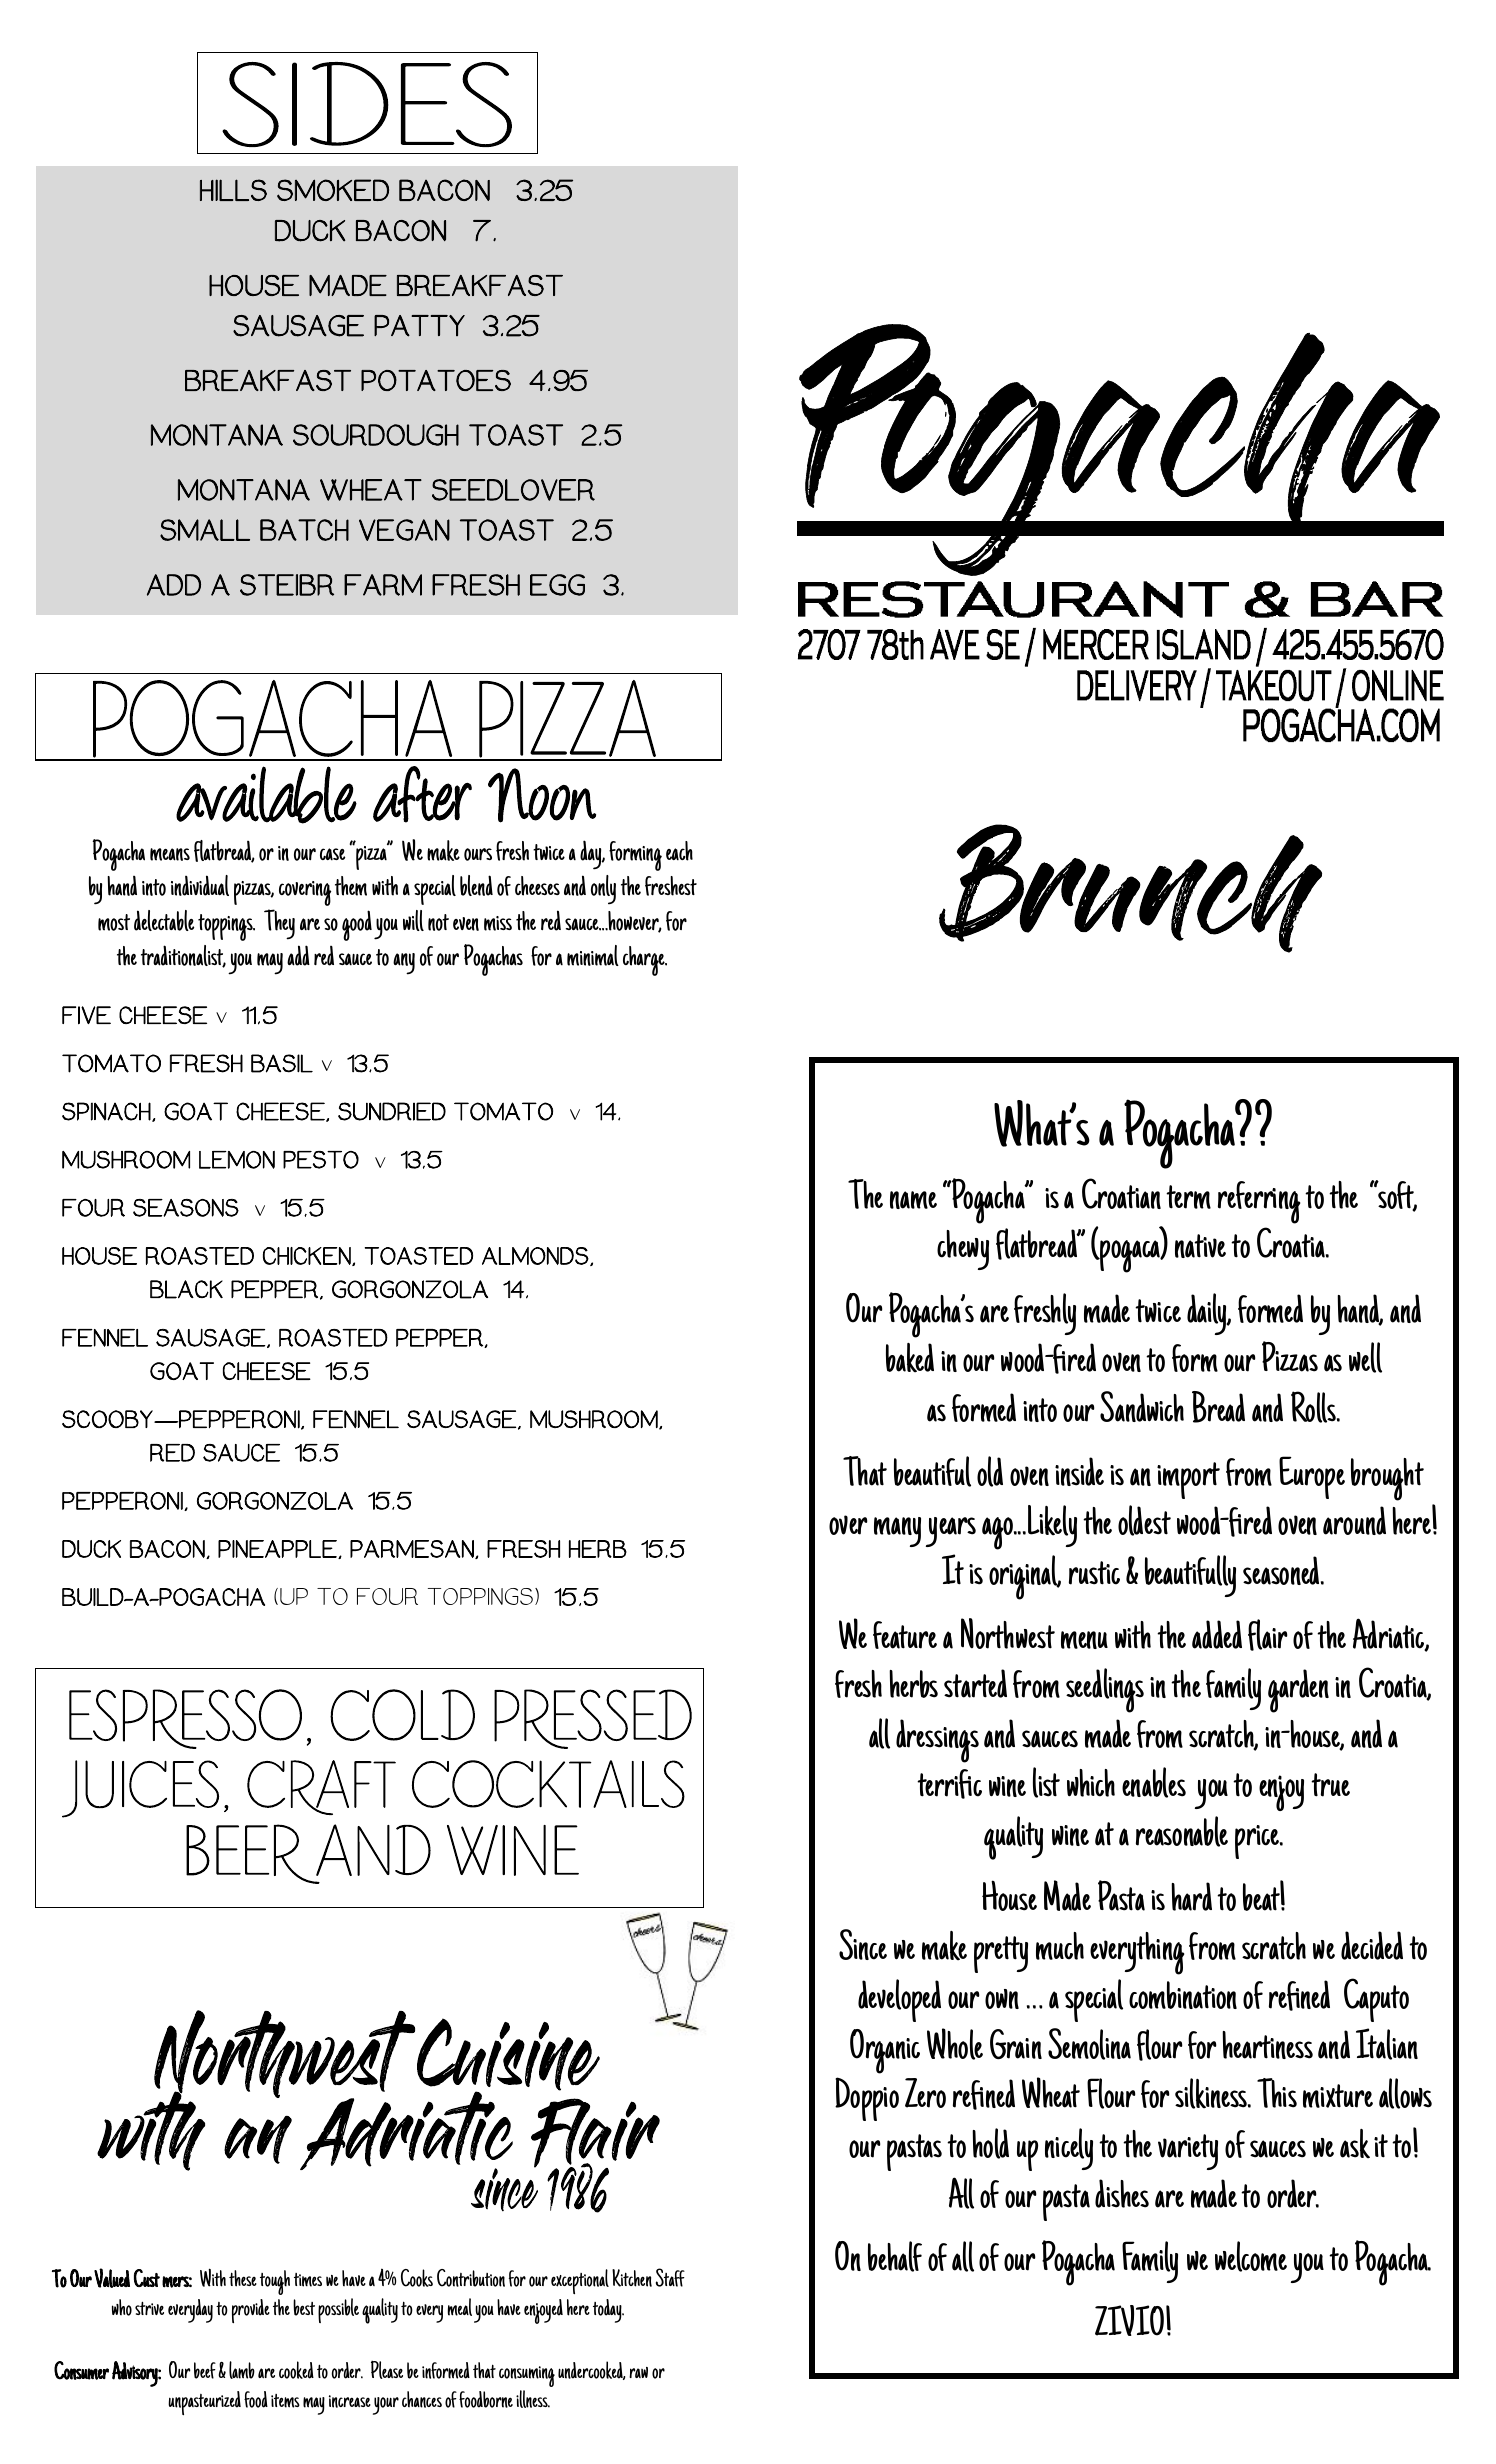  I want to click on EGG, so click(557, 585).
